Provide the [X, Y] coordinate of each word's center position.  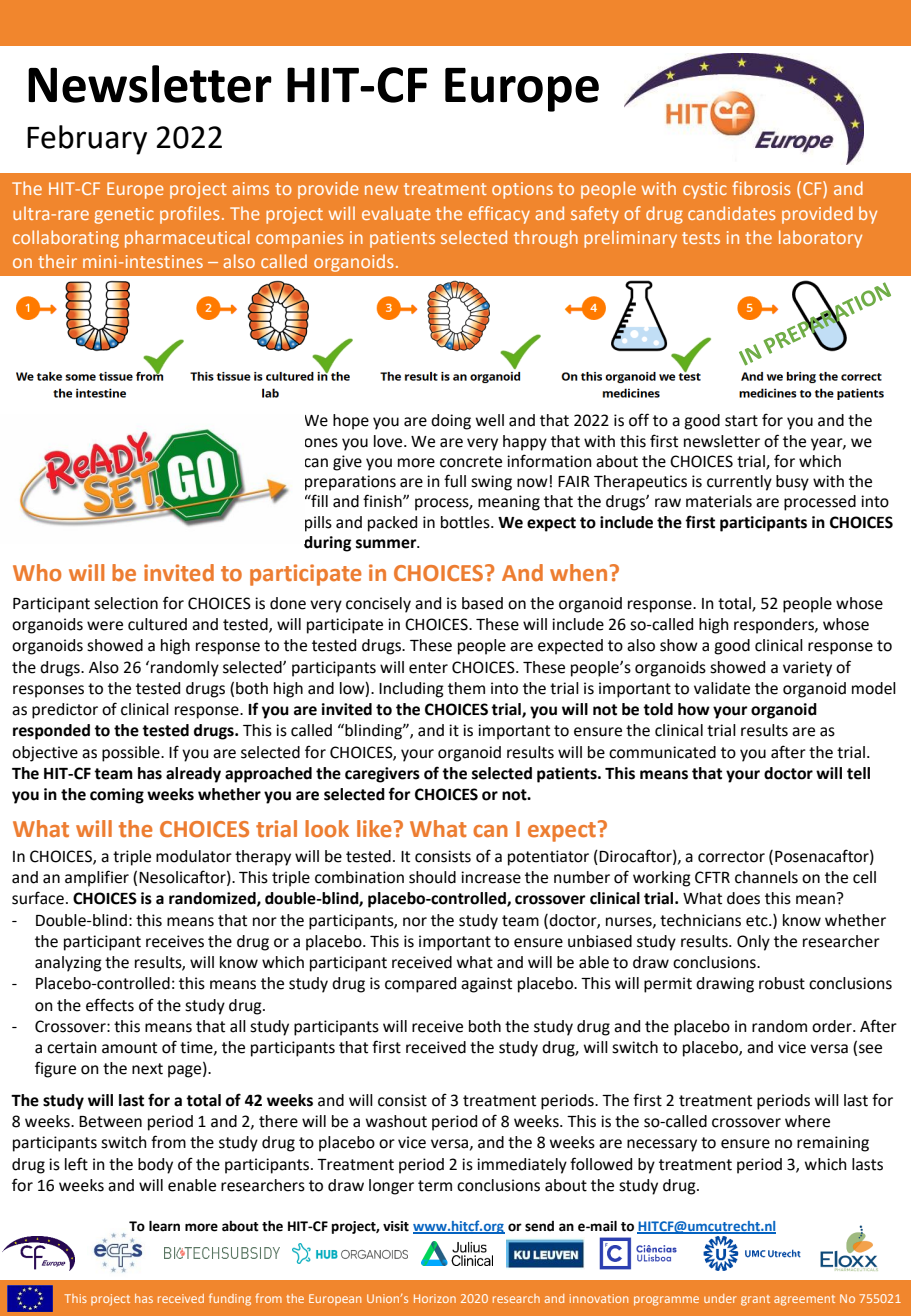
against [486, 985]
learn [164, 1226]
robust [782, 983]
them [466, 688]
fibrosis [761, 188]
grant [755, 1300]
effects [110, 1005]
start [741, 421]
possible [132, 754]
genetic [124, 215]
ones [321, 443]
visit [396, 1226]
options [522, 190]
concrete [471, 462]
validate [722, 688]
